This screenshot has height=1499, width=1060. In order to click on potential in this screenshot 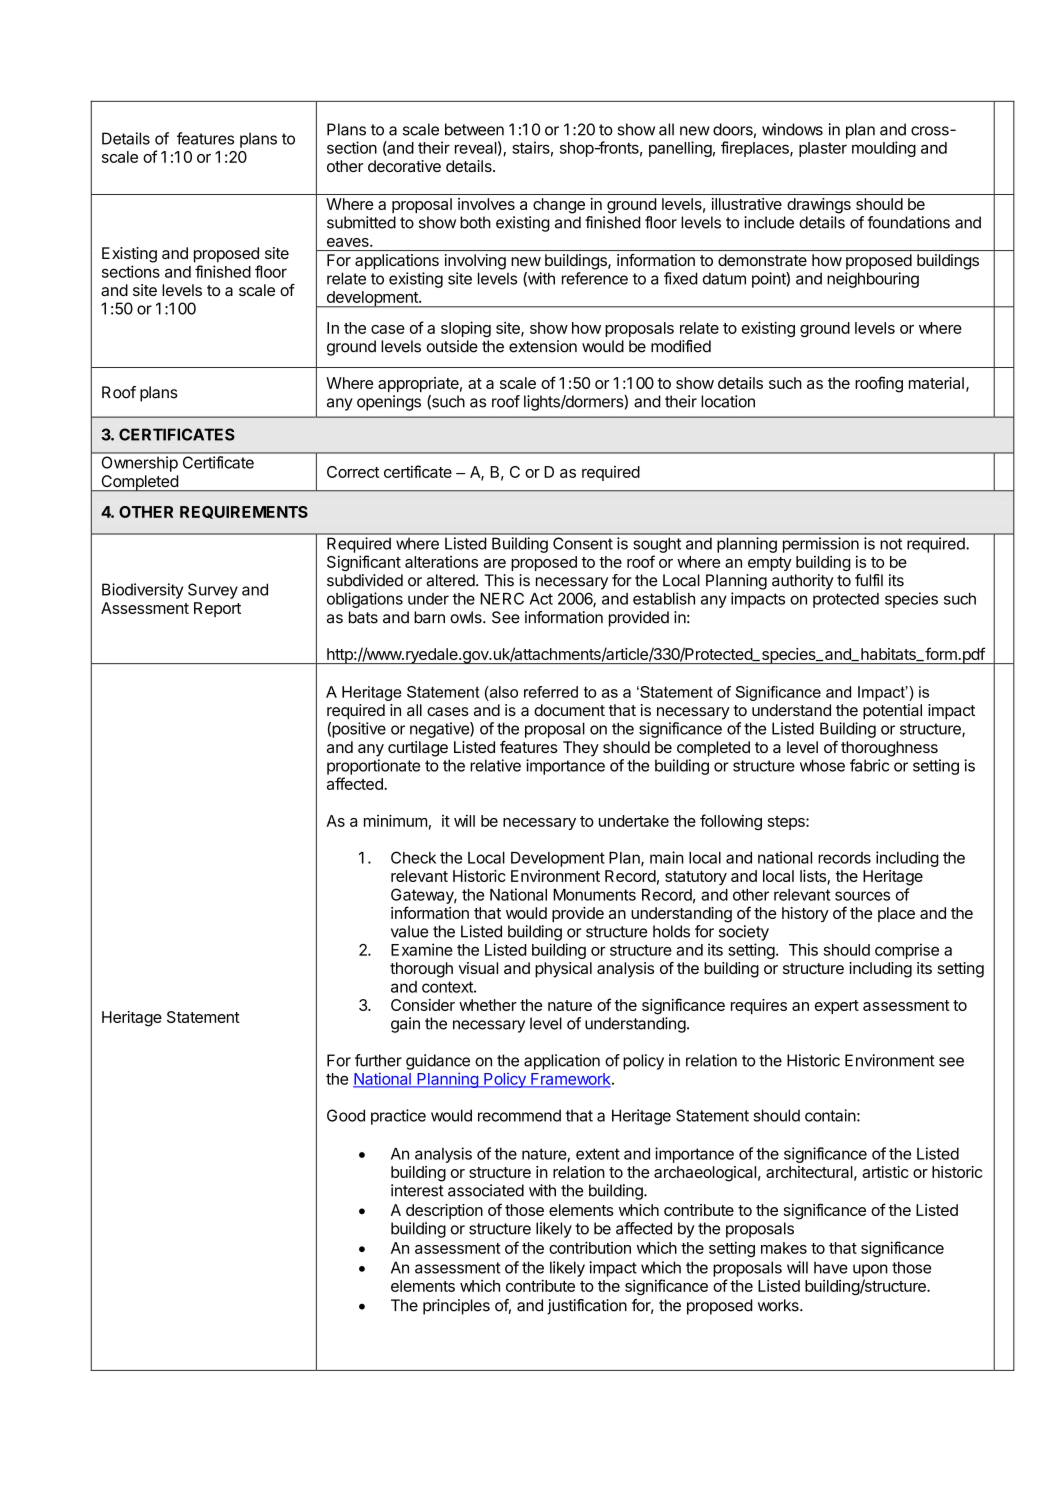, I will do `click(892, 712)`.
